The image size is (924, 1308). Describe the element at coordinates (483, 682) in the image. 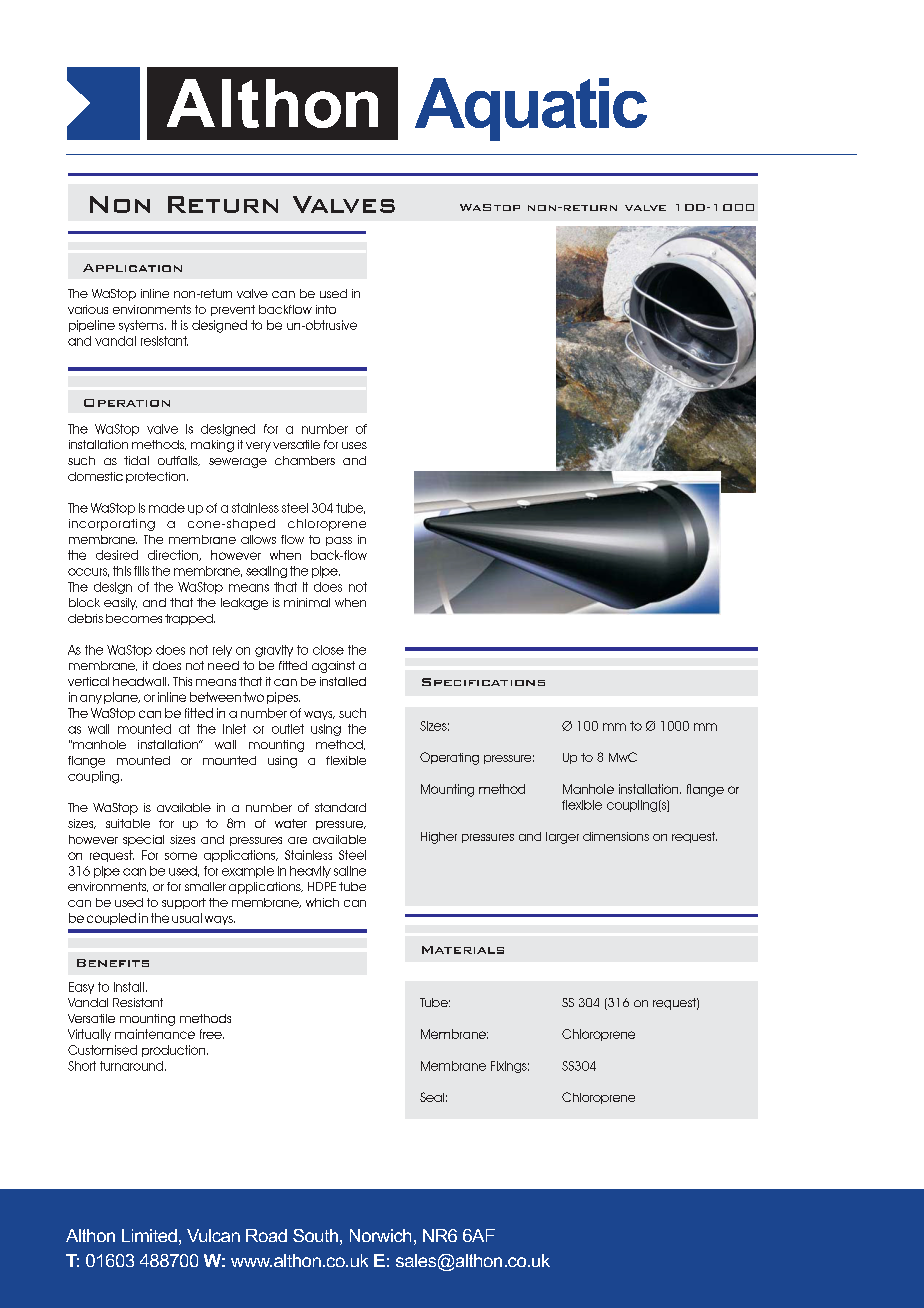

I see `Specifications` at that location.
